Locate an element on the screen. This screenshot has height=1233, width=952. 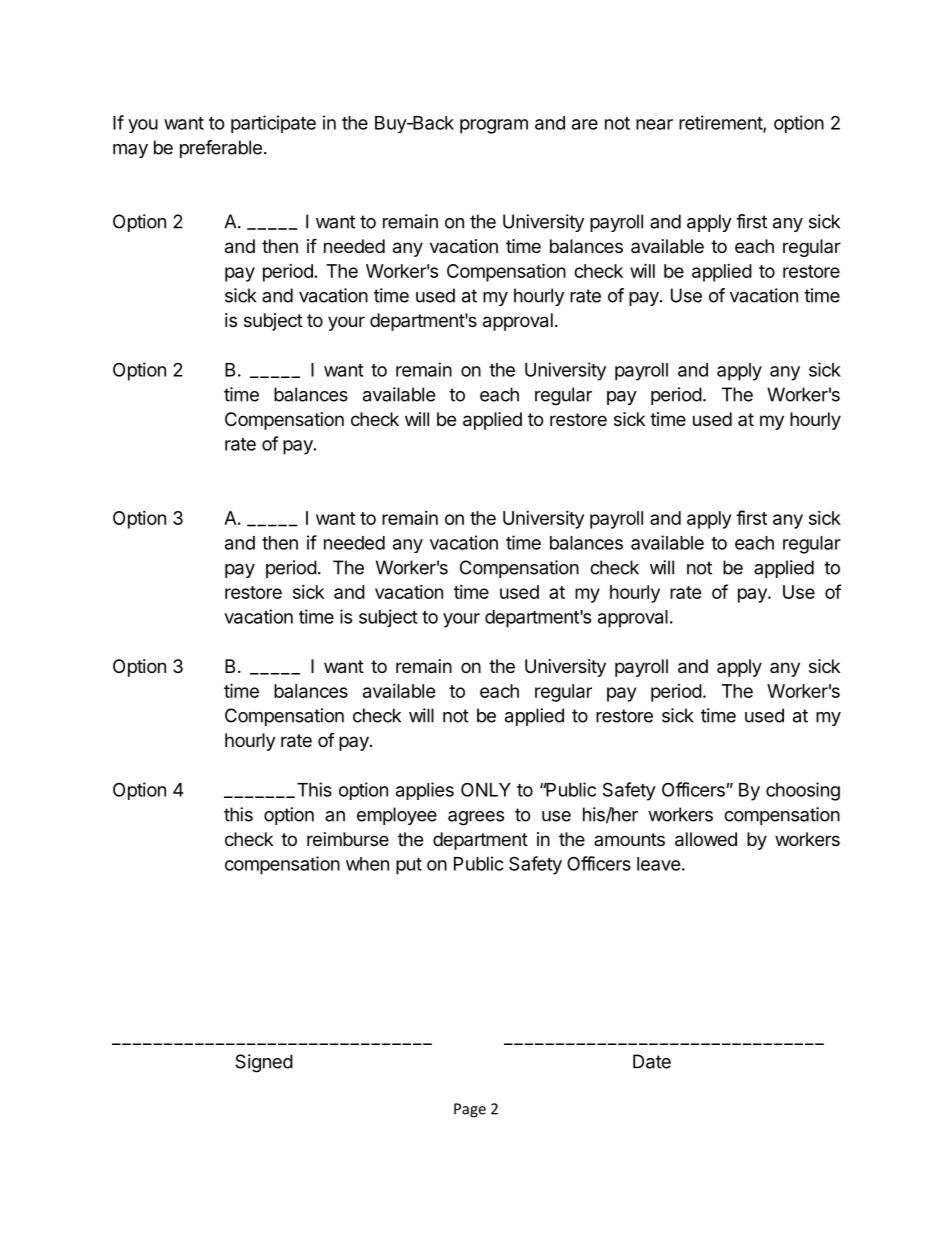
Signed is located at coordinates (264, 1063).
